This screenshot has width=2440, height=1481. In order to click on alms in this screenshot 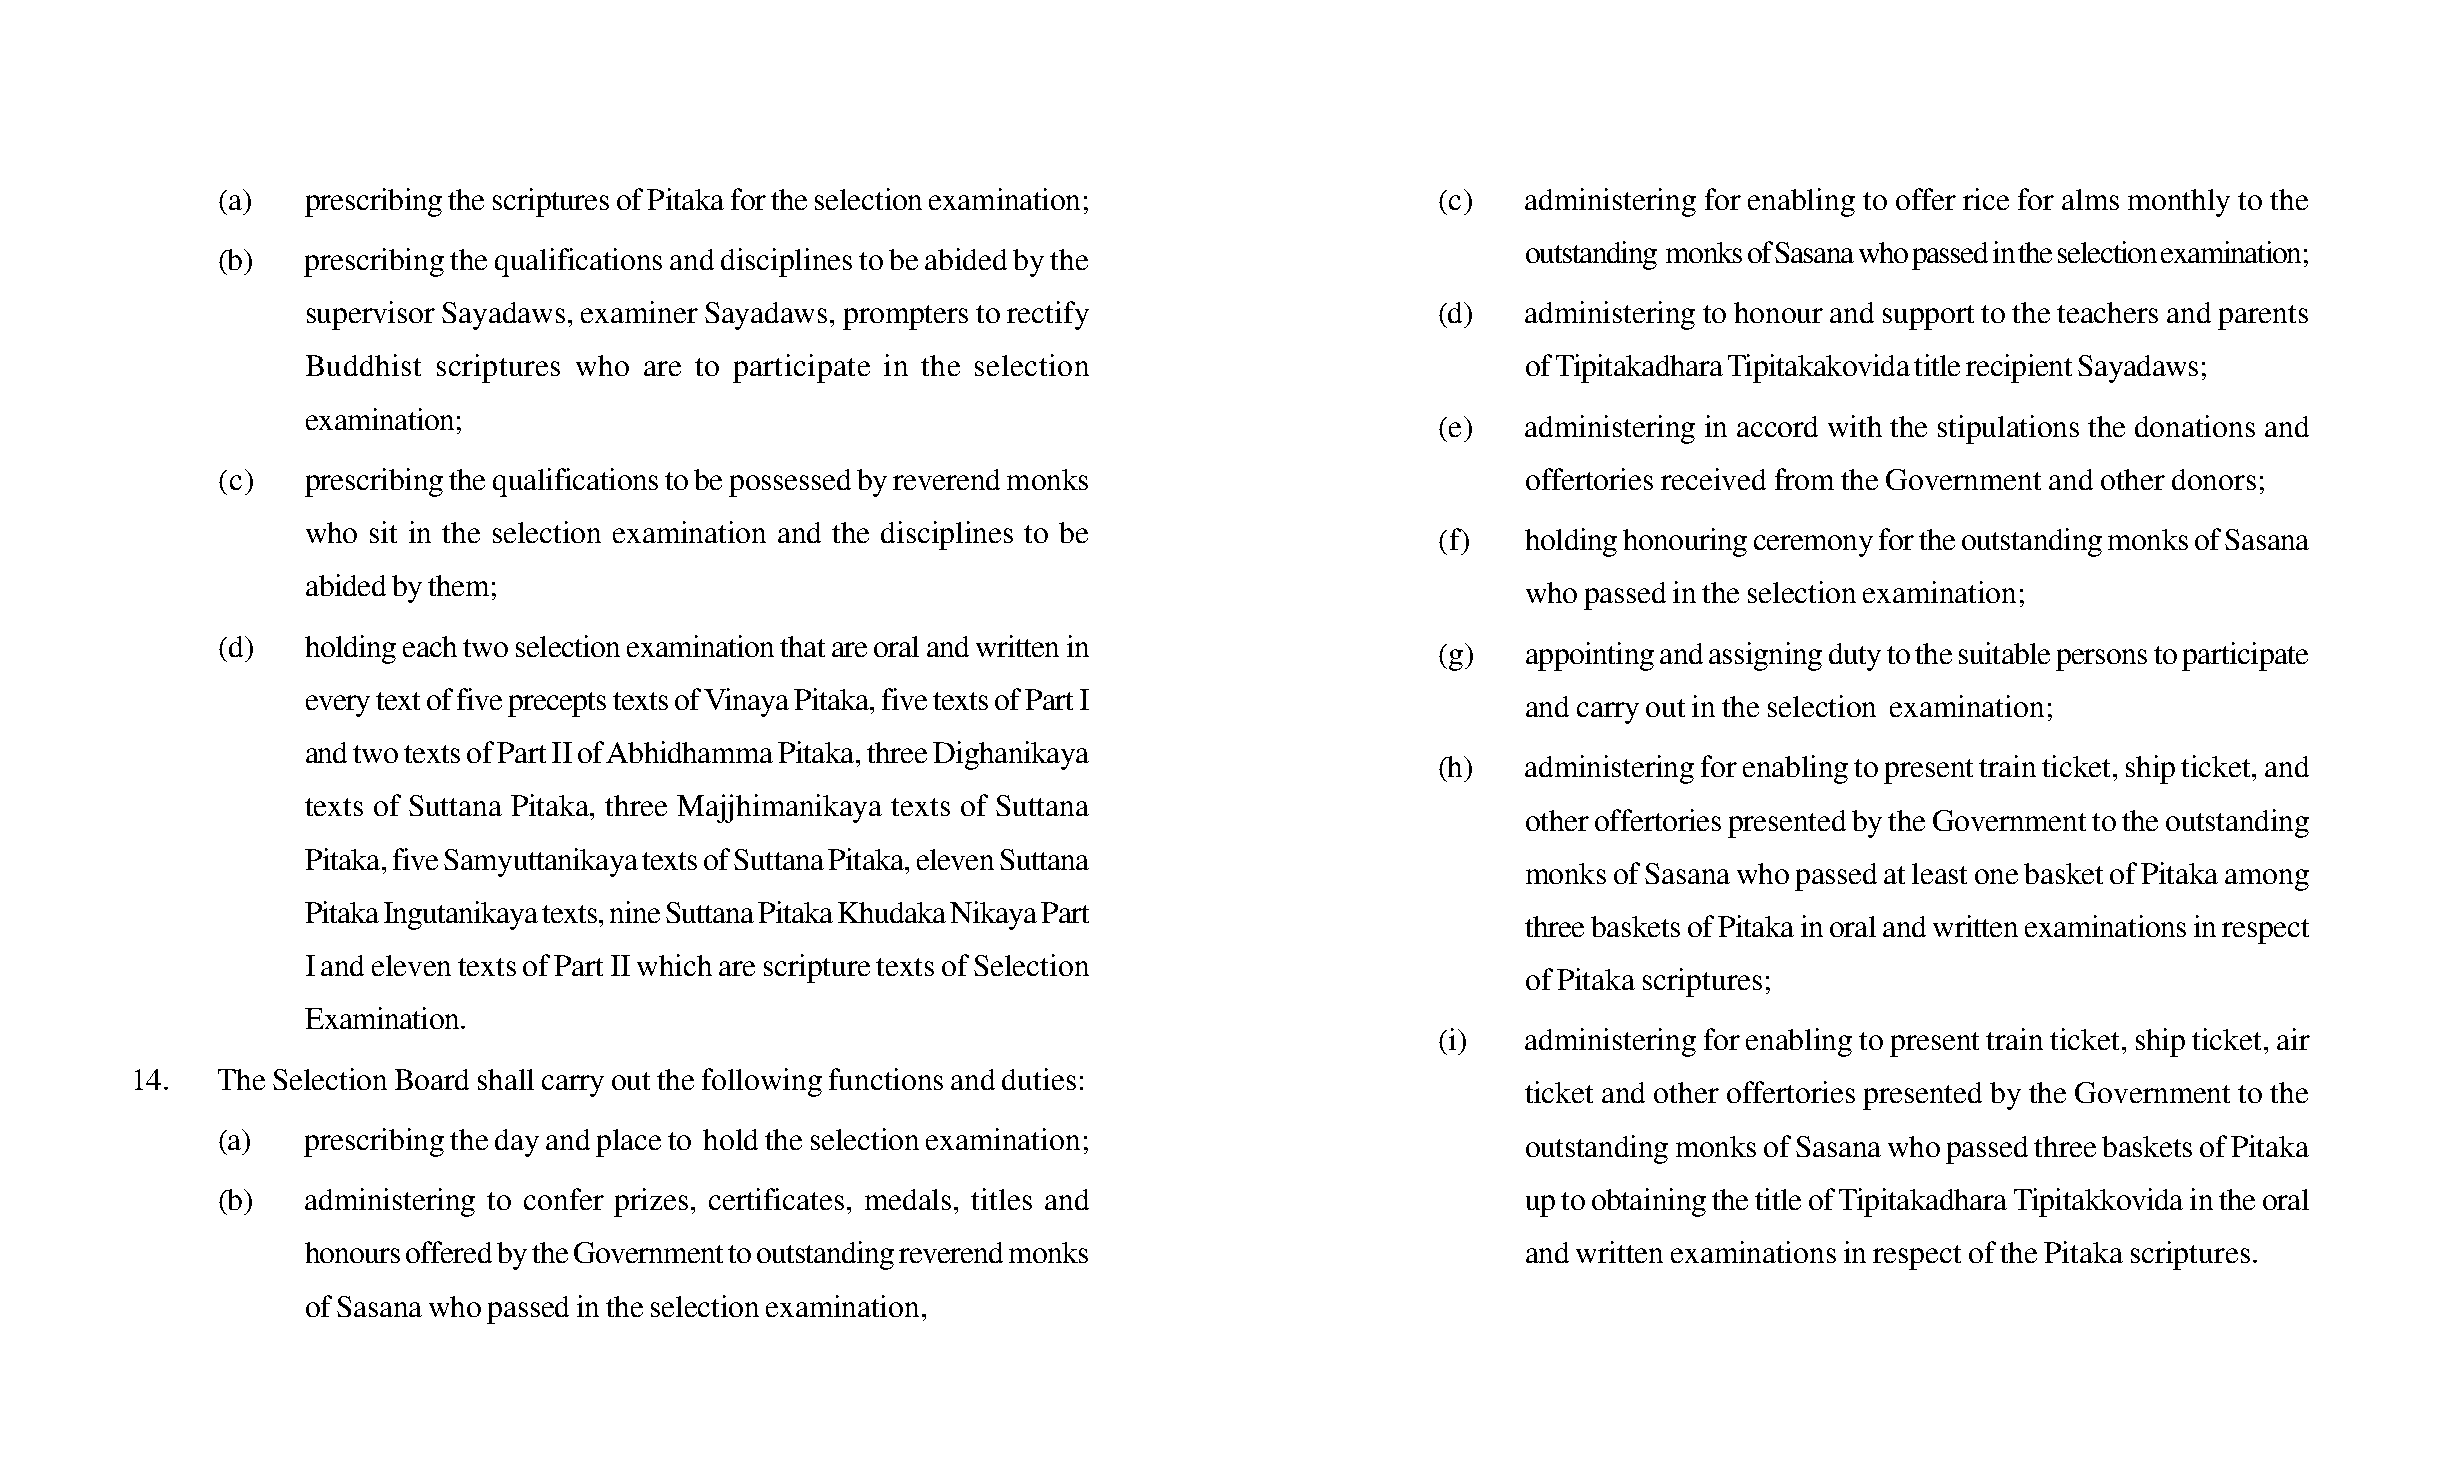, I will do `click(2090, 199)`.
